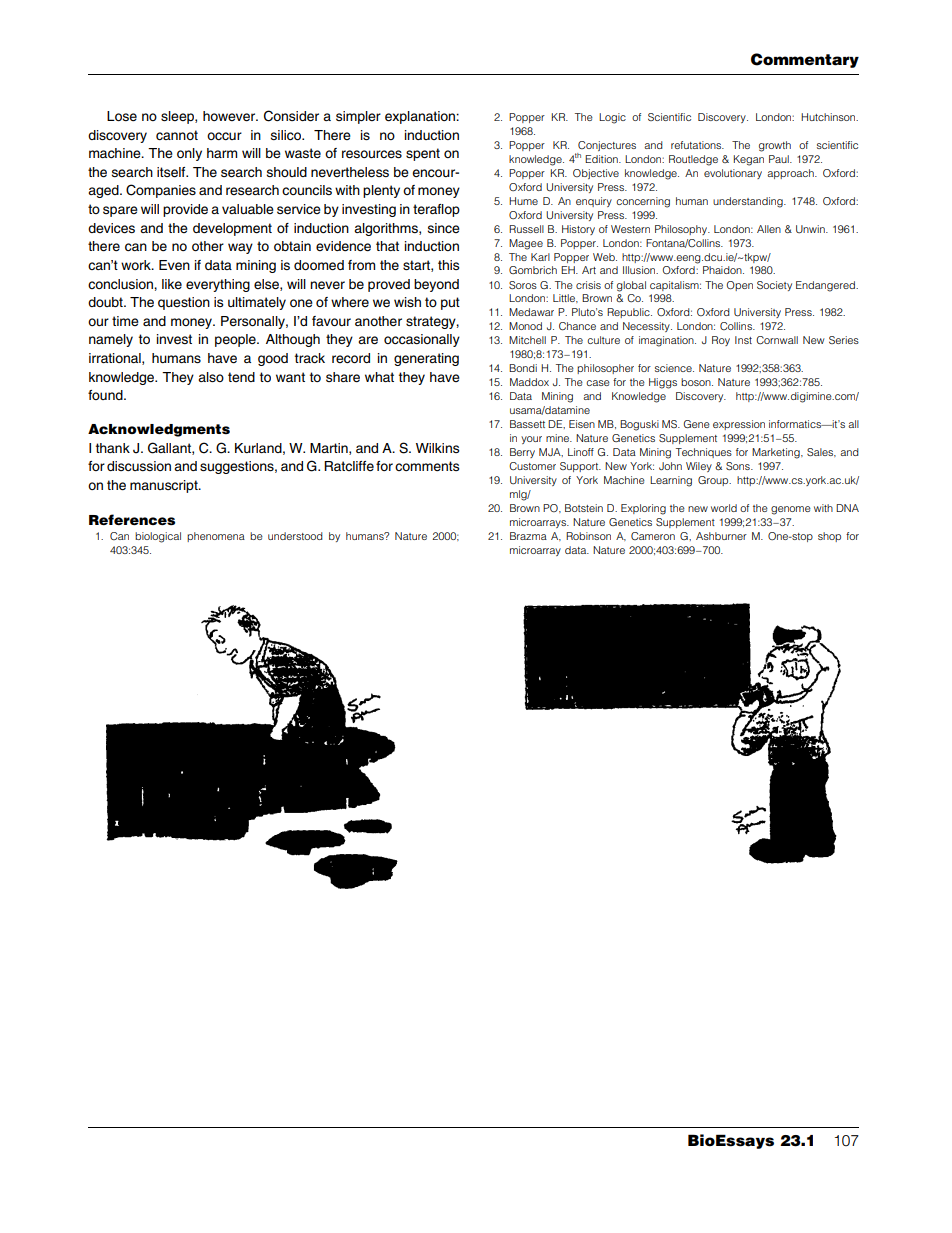  What do you see at coordinates (805, 60) in the screenshot?
I see `Commentary` at bounding box center [805, 60].
